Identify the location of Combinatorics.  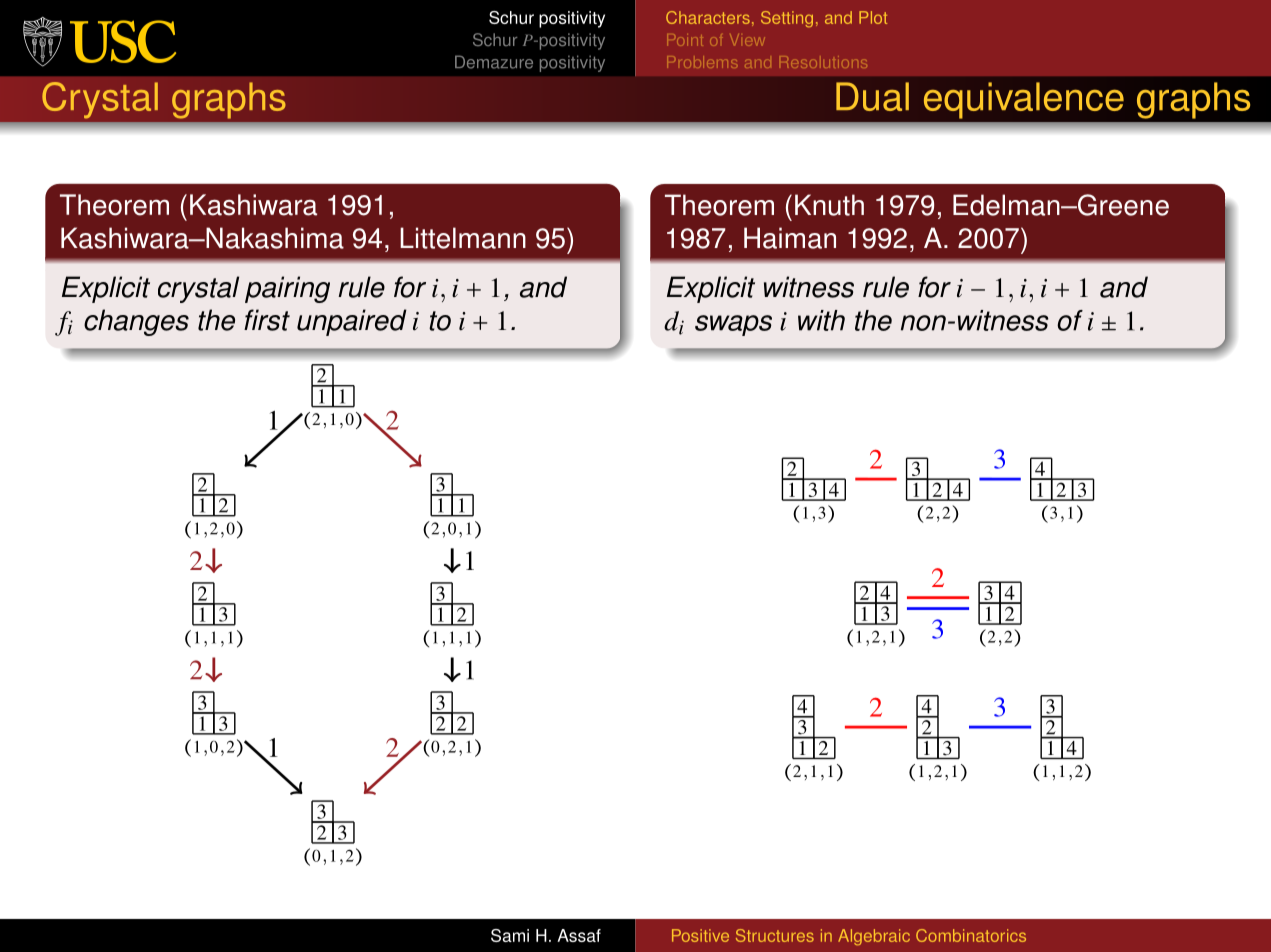
(971, 935).
